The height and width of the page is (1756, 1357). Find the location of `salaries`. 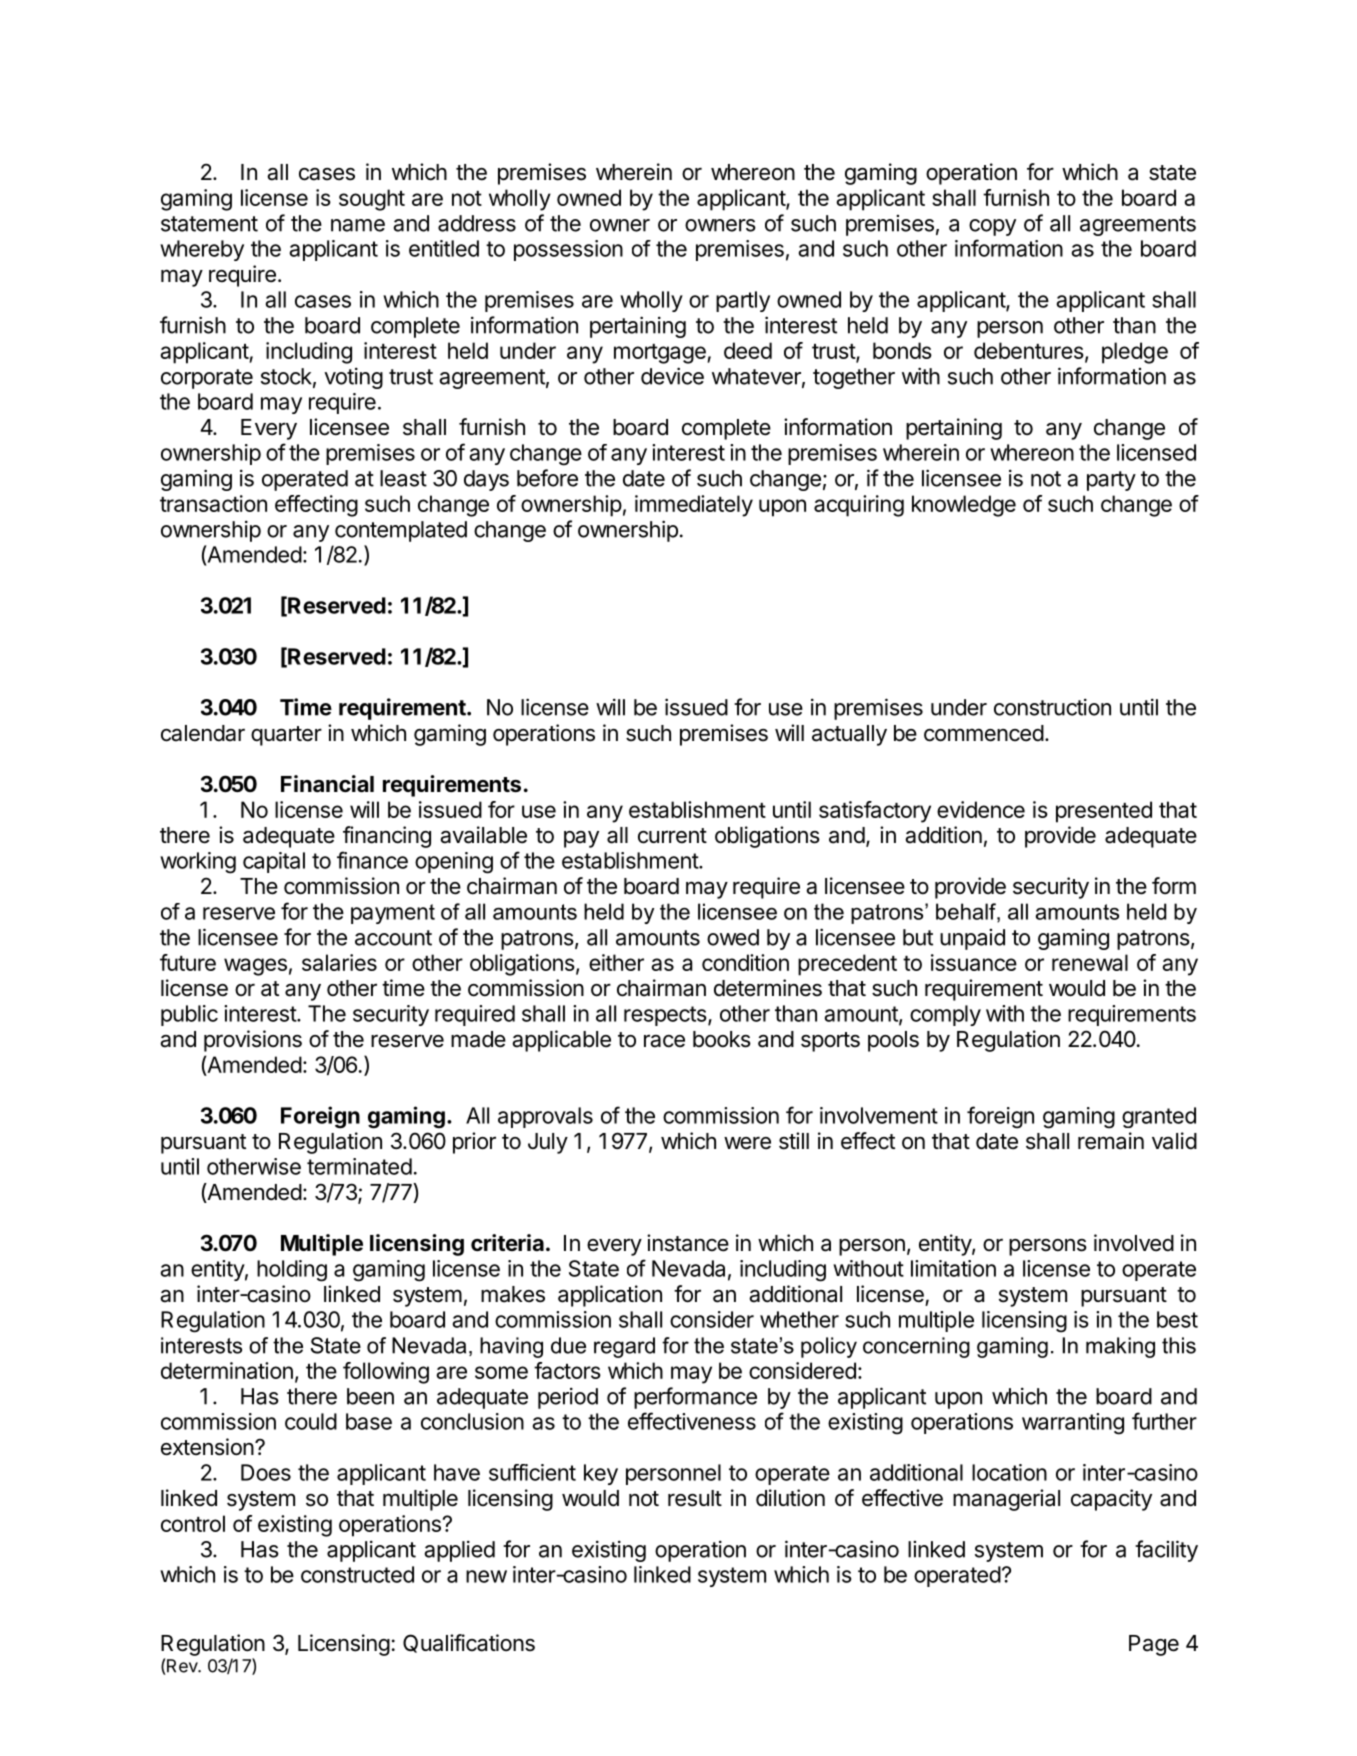

salaries is located at coordinates (339, 962).
